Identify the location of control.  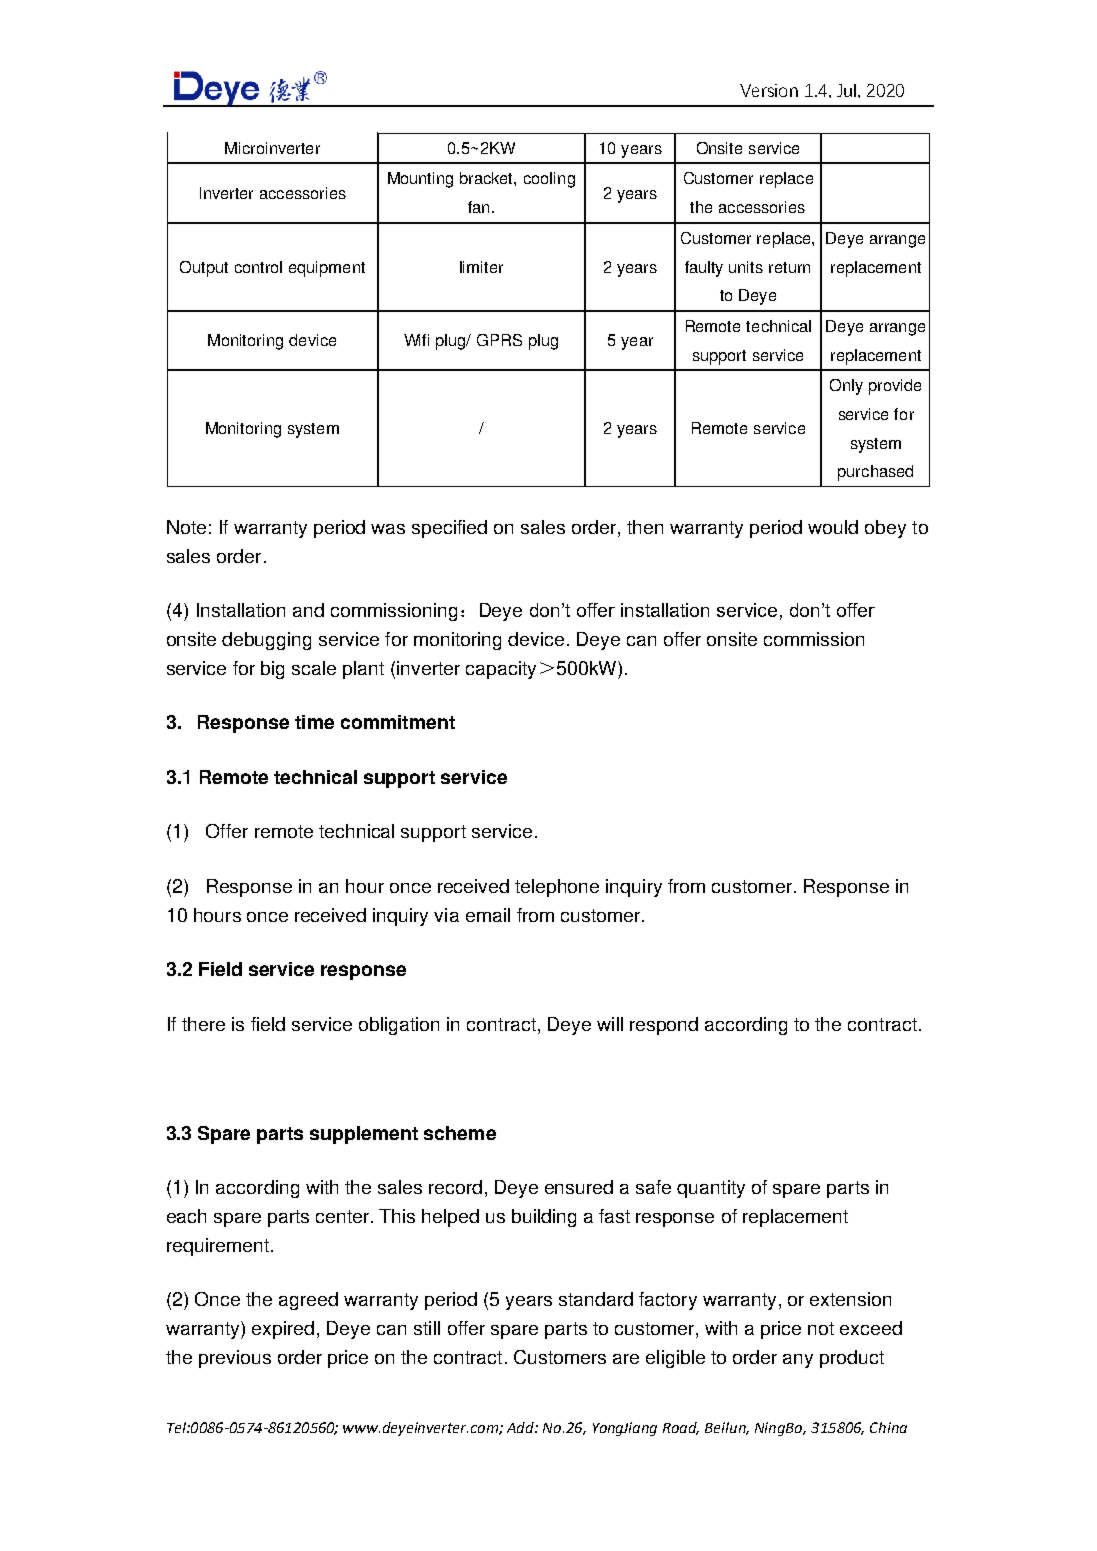
(258, 267).
